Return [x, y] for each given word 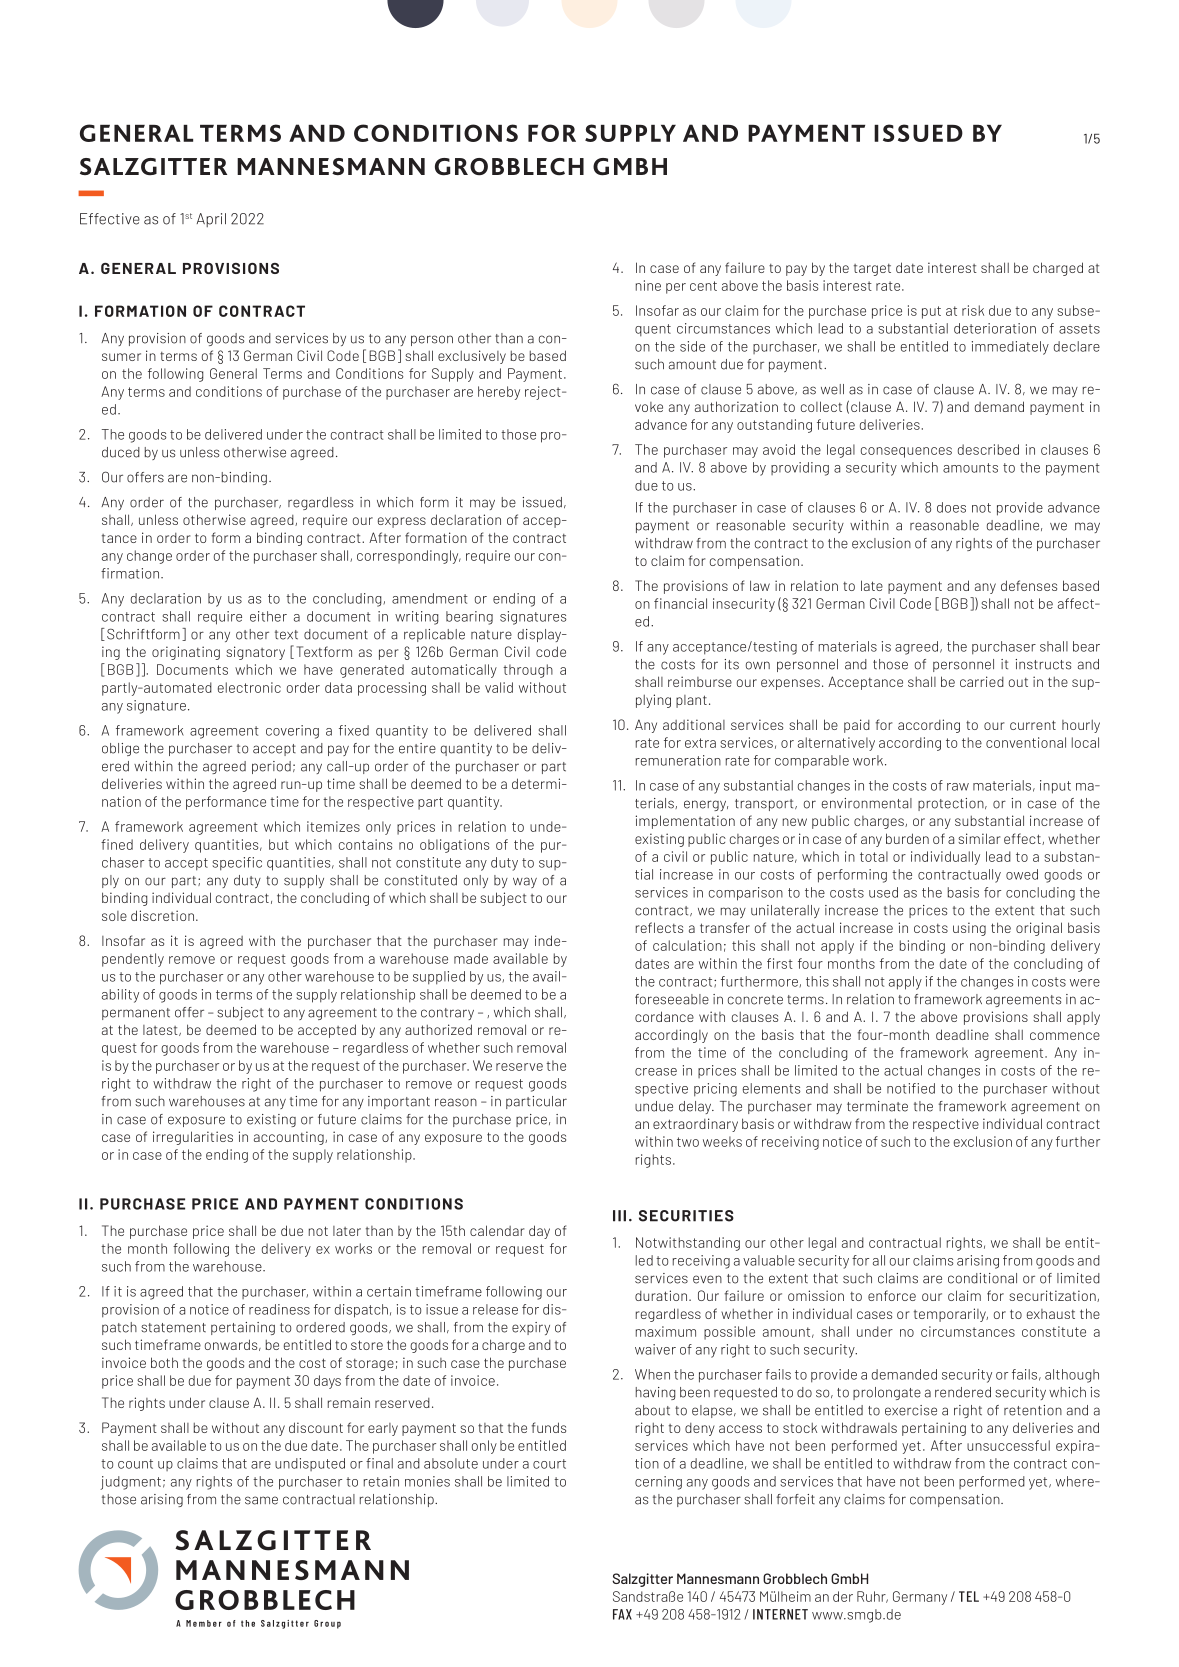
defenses [1029, 585]
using [969, 929]
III [619, 1216]
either [268, 616]
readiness [279, 1309]
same [261, 1500]
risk [973, 310]
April [211, 220]
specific [237, 864]
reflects [659, 927]
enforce [892, 1295]
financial [680, 603]
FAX [622, 1614]
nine [648, 285]
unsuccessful [1008, 1445]
